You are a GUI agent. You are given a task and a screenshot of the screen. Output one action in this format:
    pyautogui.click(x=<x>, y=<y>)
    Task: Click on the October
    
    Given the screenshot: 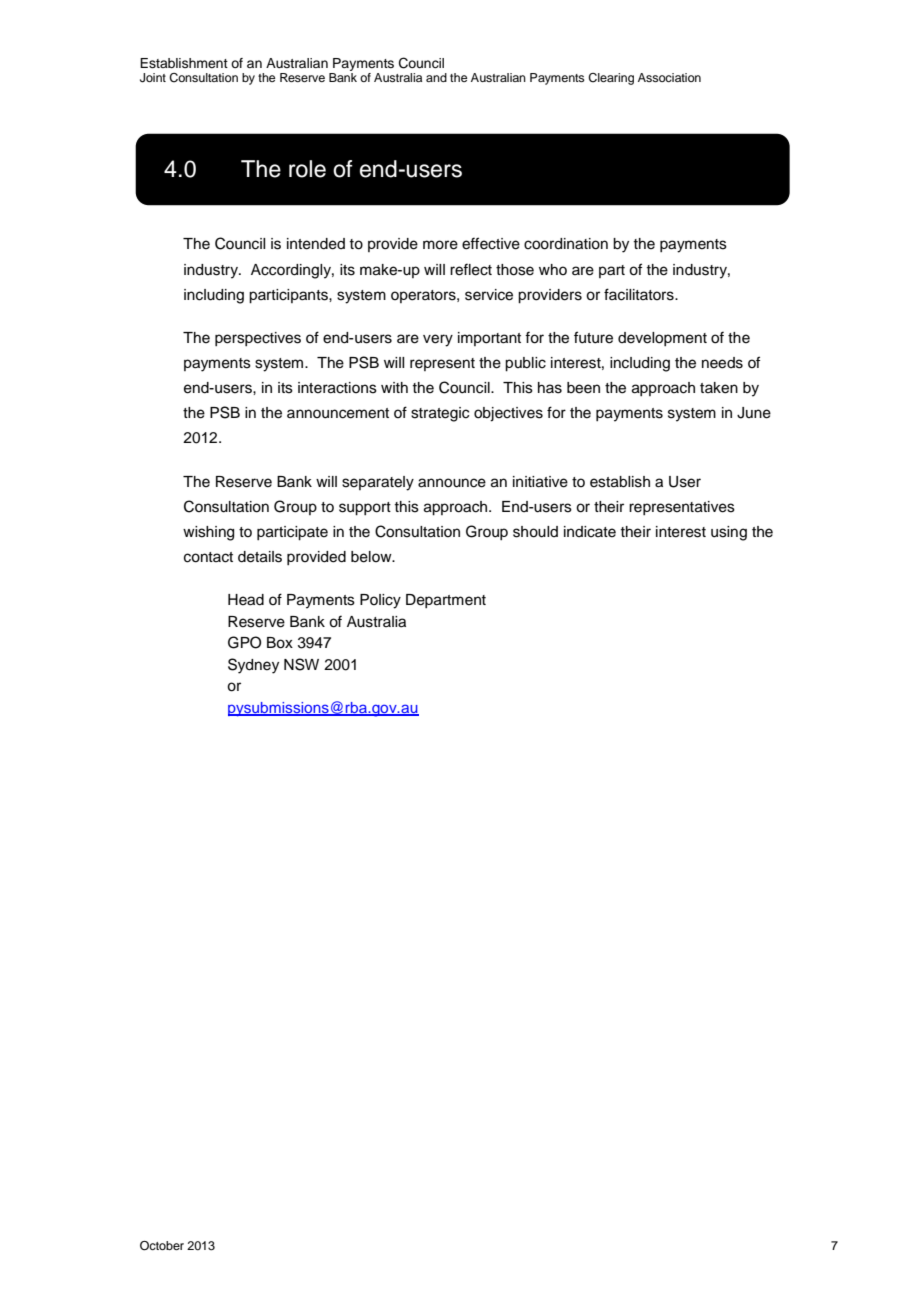 What is the action you would take?
    pyautogui.click(x=162, y=1246)
